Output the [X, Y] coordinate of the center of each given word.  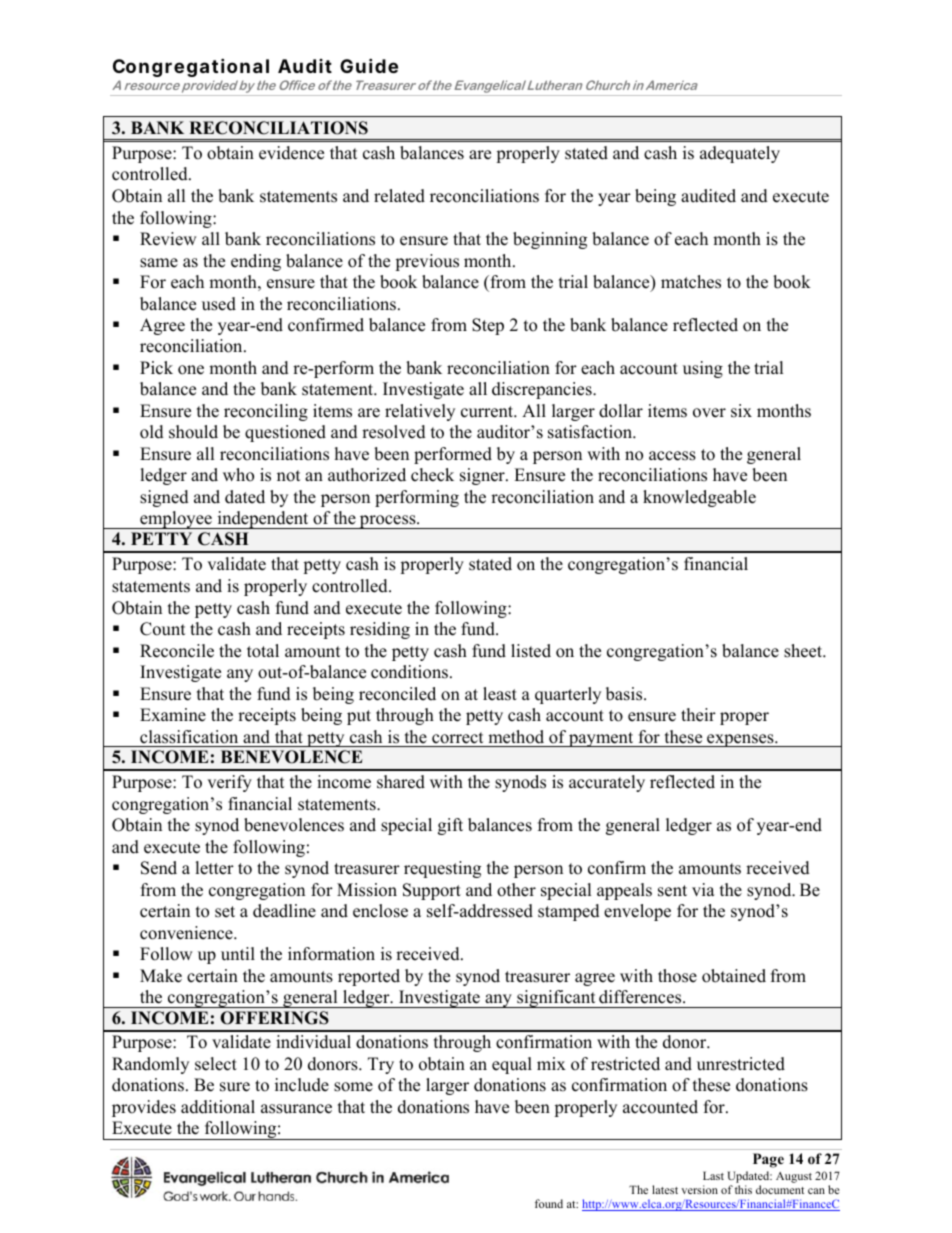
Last [713, 1175]
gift [450, 826]
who [238, 475]
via [703, 889]
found [549, 1203]
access [672, 456]
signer [483, 476]
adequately [740, 154]
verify [229, 783]
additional [218, 1107]
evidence [291, 153]
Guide [369, 65]
